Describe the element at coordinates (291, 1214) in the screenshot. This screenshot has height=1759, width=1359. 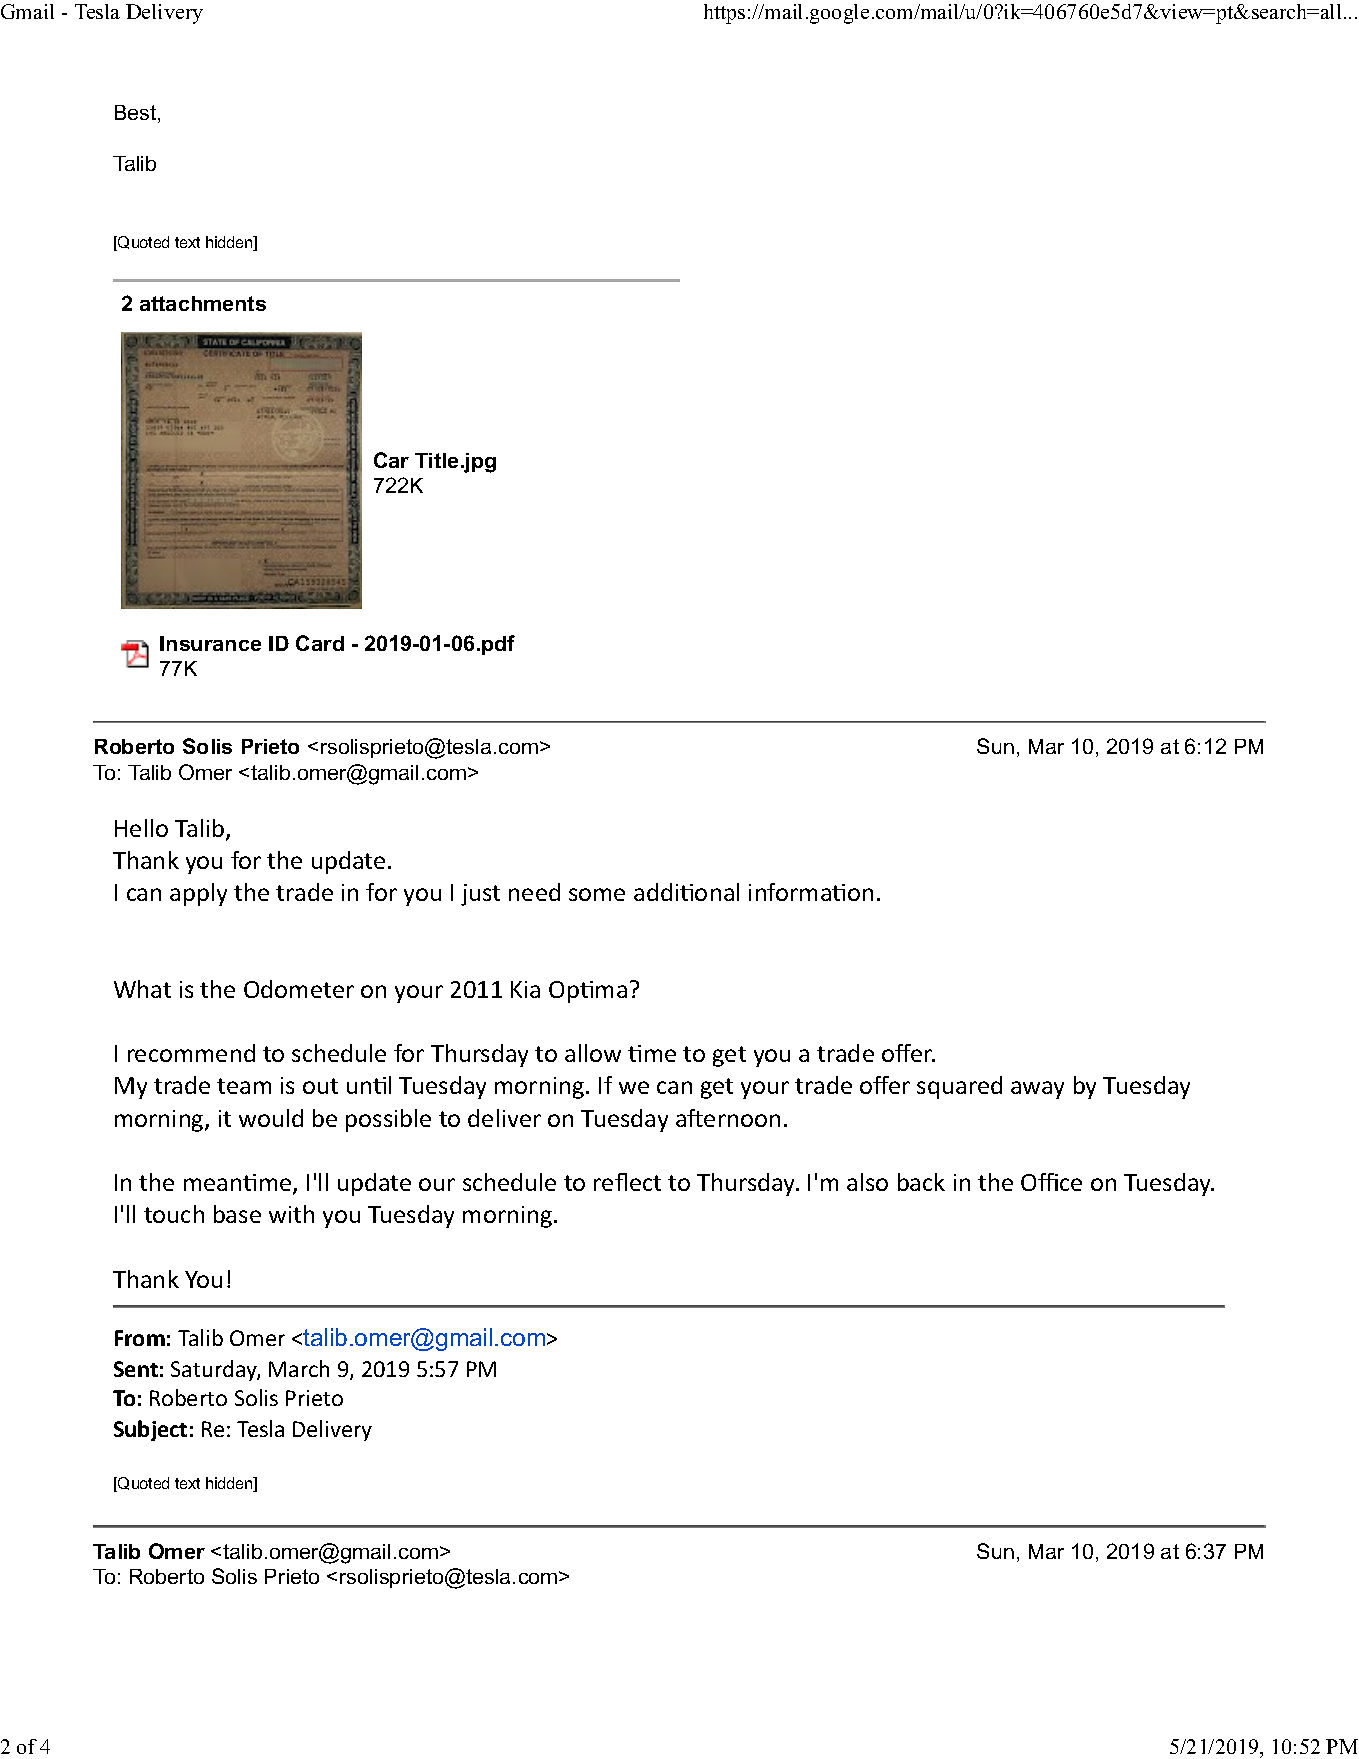
I see `with` at that location.
